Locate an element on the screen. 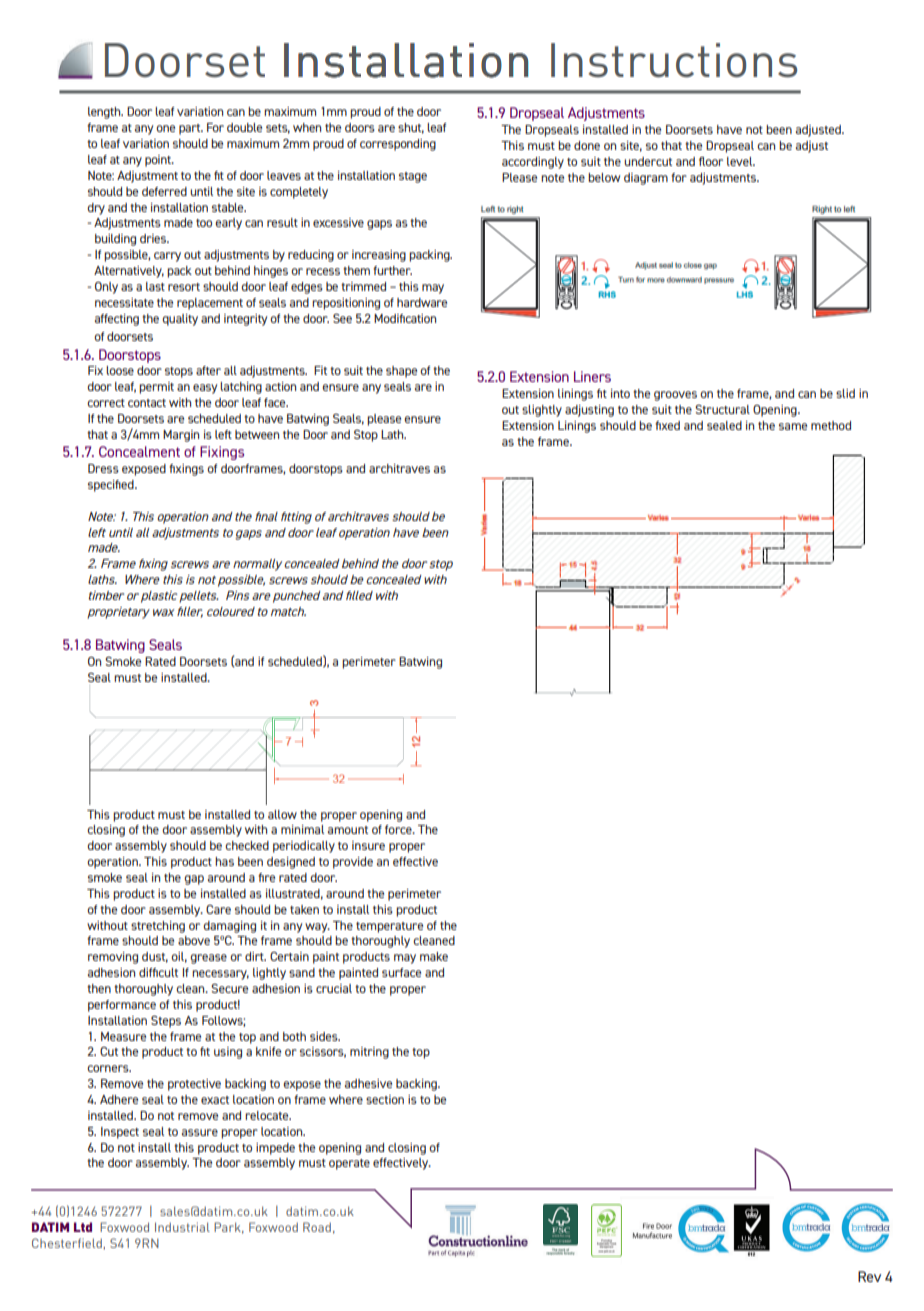  Ltd is located at coordinates (83, 1227).
